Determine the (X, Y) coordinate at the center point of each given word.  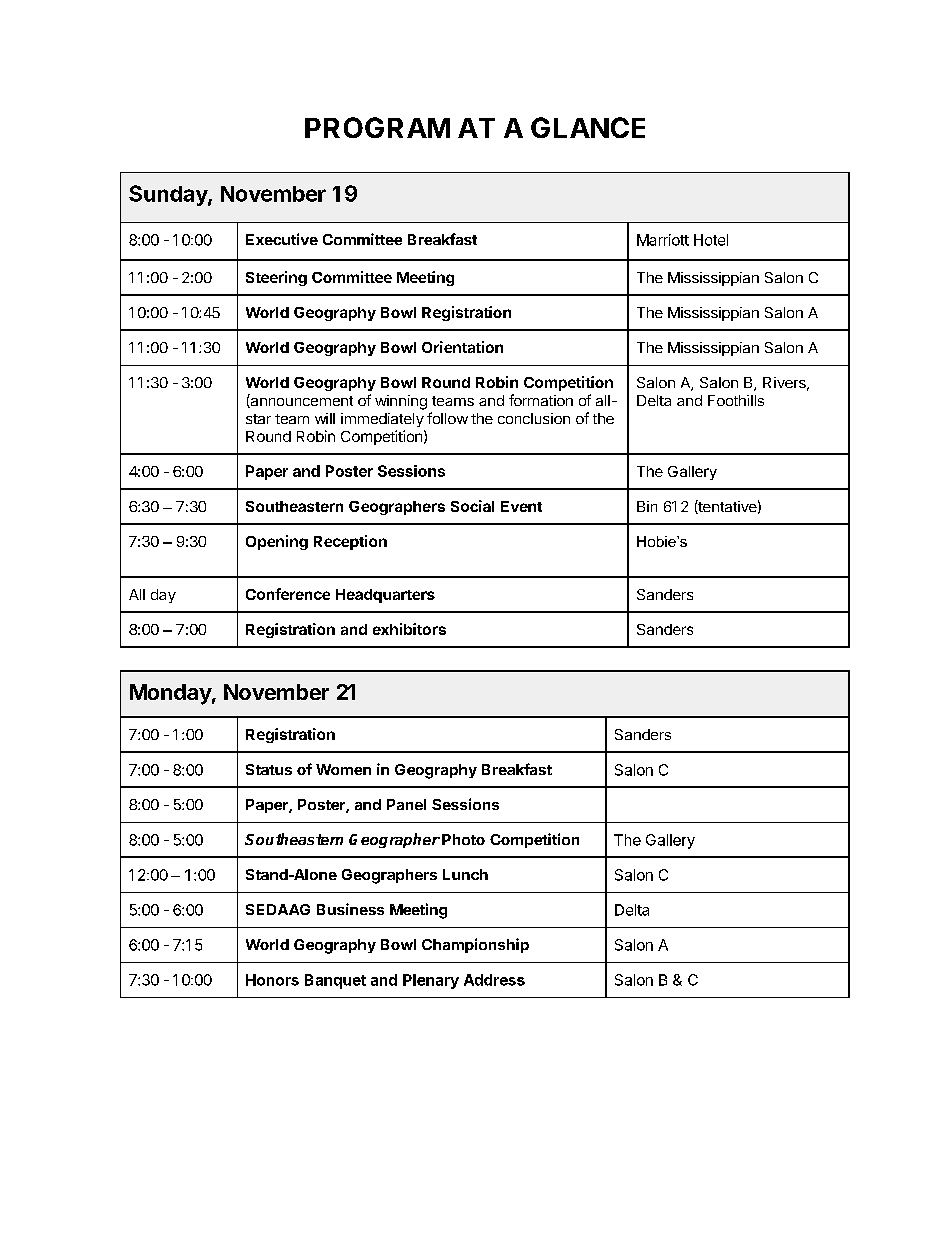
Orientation (462, 347)
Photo (463, 839)
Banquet (335, 981)
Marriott (663, 240)
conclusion (534, 418)
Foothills (736, 400)
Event (521, 506)
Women (343, 769)
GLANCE (588, 127)
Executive (282, 239)
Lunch (465, 874)
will (325, 418)
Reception (350, 542)
